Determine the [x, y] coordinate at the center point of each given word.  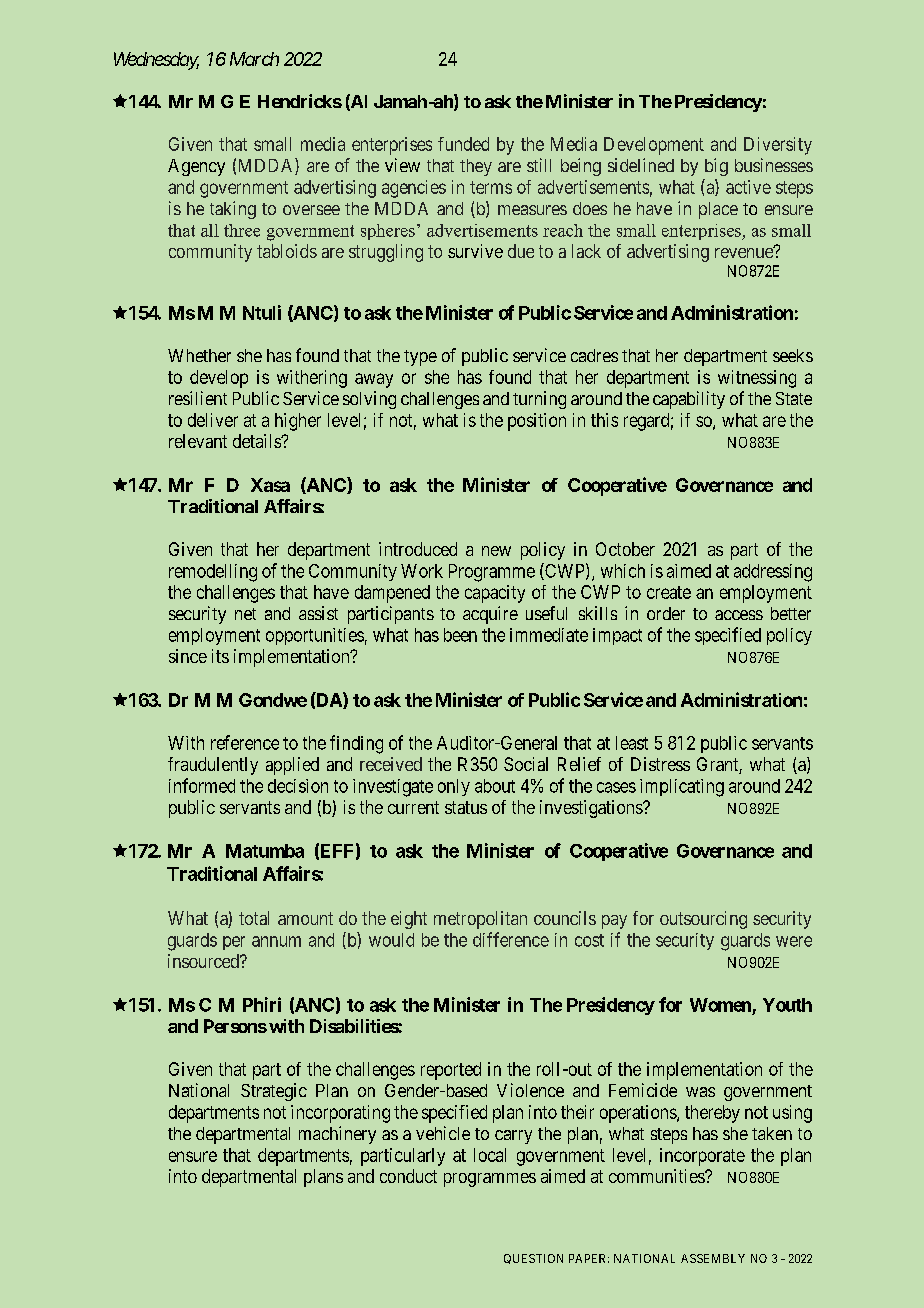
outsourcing [703, 920]
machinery [337, 1135]
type [420, 358]
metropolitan [480, 920]
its [220, 656]
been [460, 635]
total [254, 918]
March [254, 59]
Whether [199, 355]
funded [463, 144]
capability [689, 400]
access [739, 615]
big [716, 167]
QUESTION [533, 1259]
